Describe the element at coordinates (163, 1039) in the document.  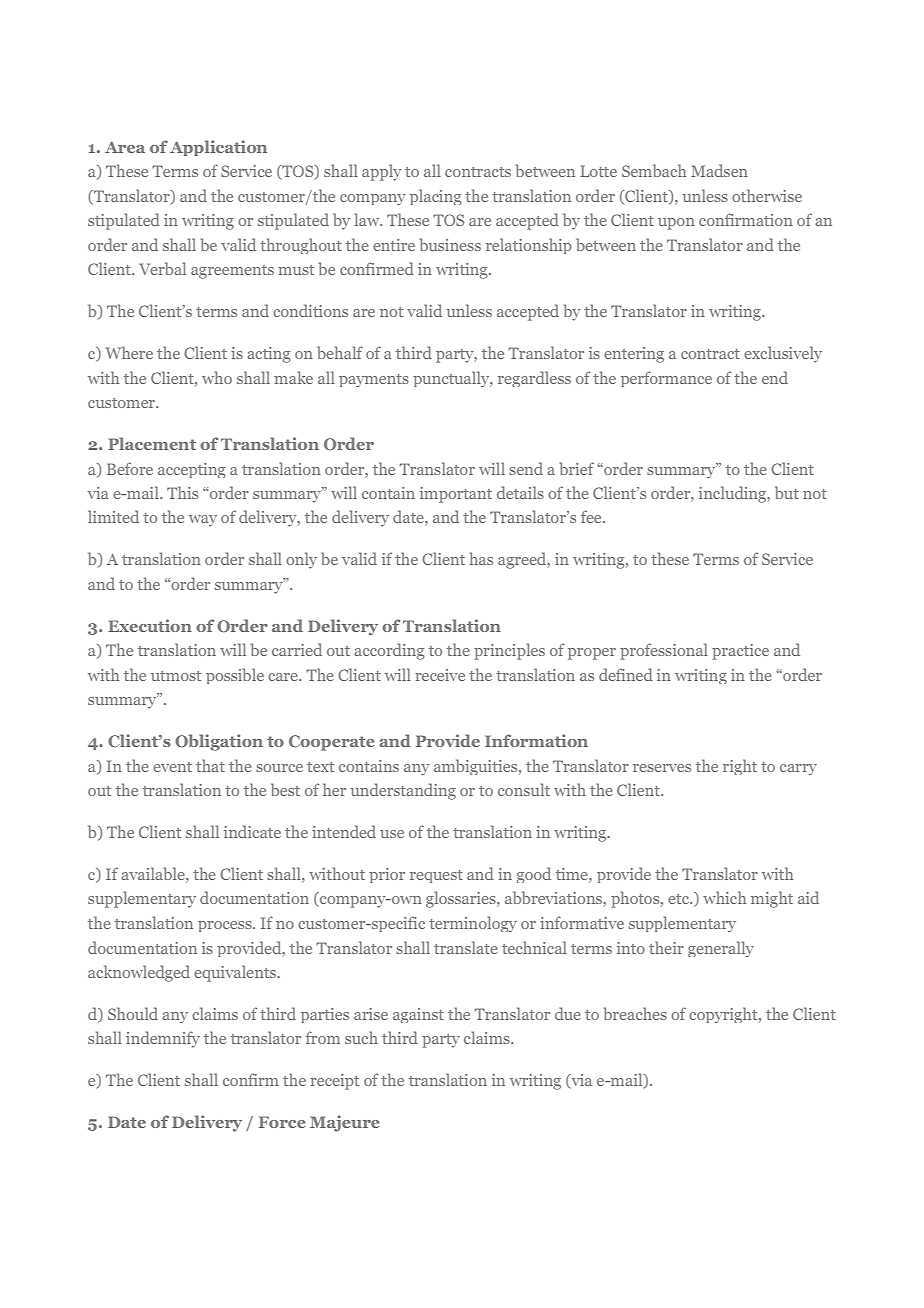
I see `indemnify` at that location.
